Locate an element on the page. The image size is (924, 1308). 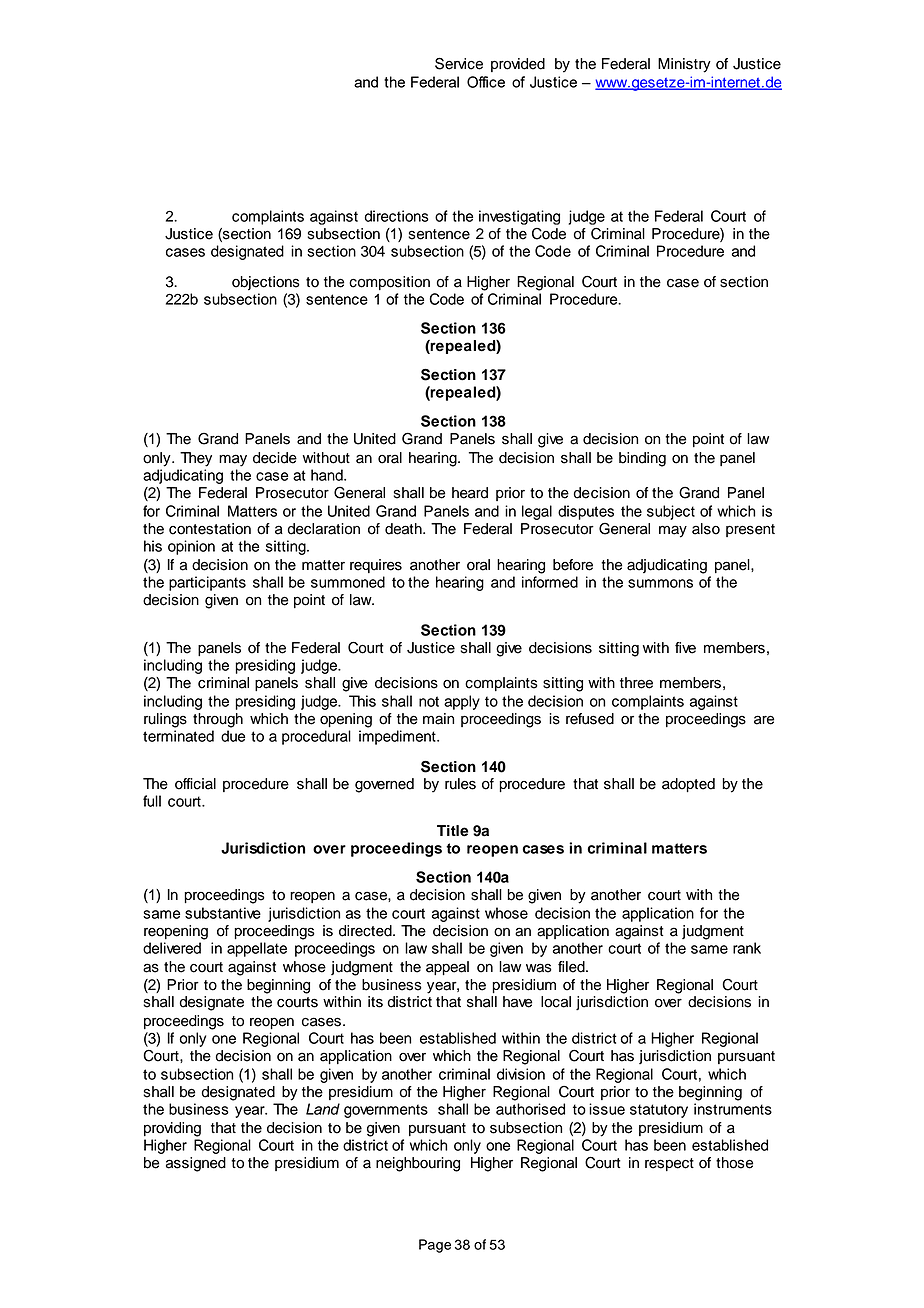
Office is located at coordinates (486, 82).
